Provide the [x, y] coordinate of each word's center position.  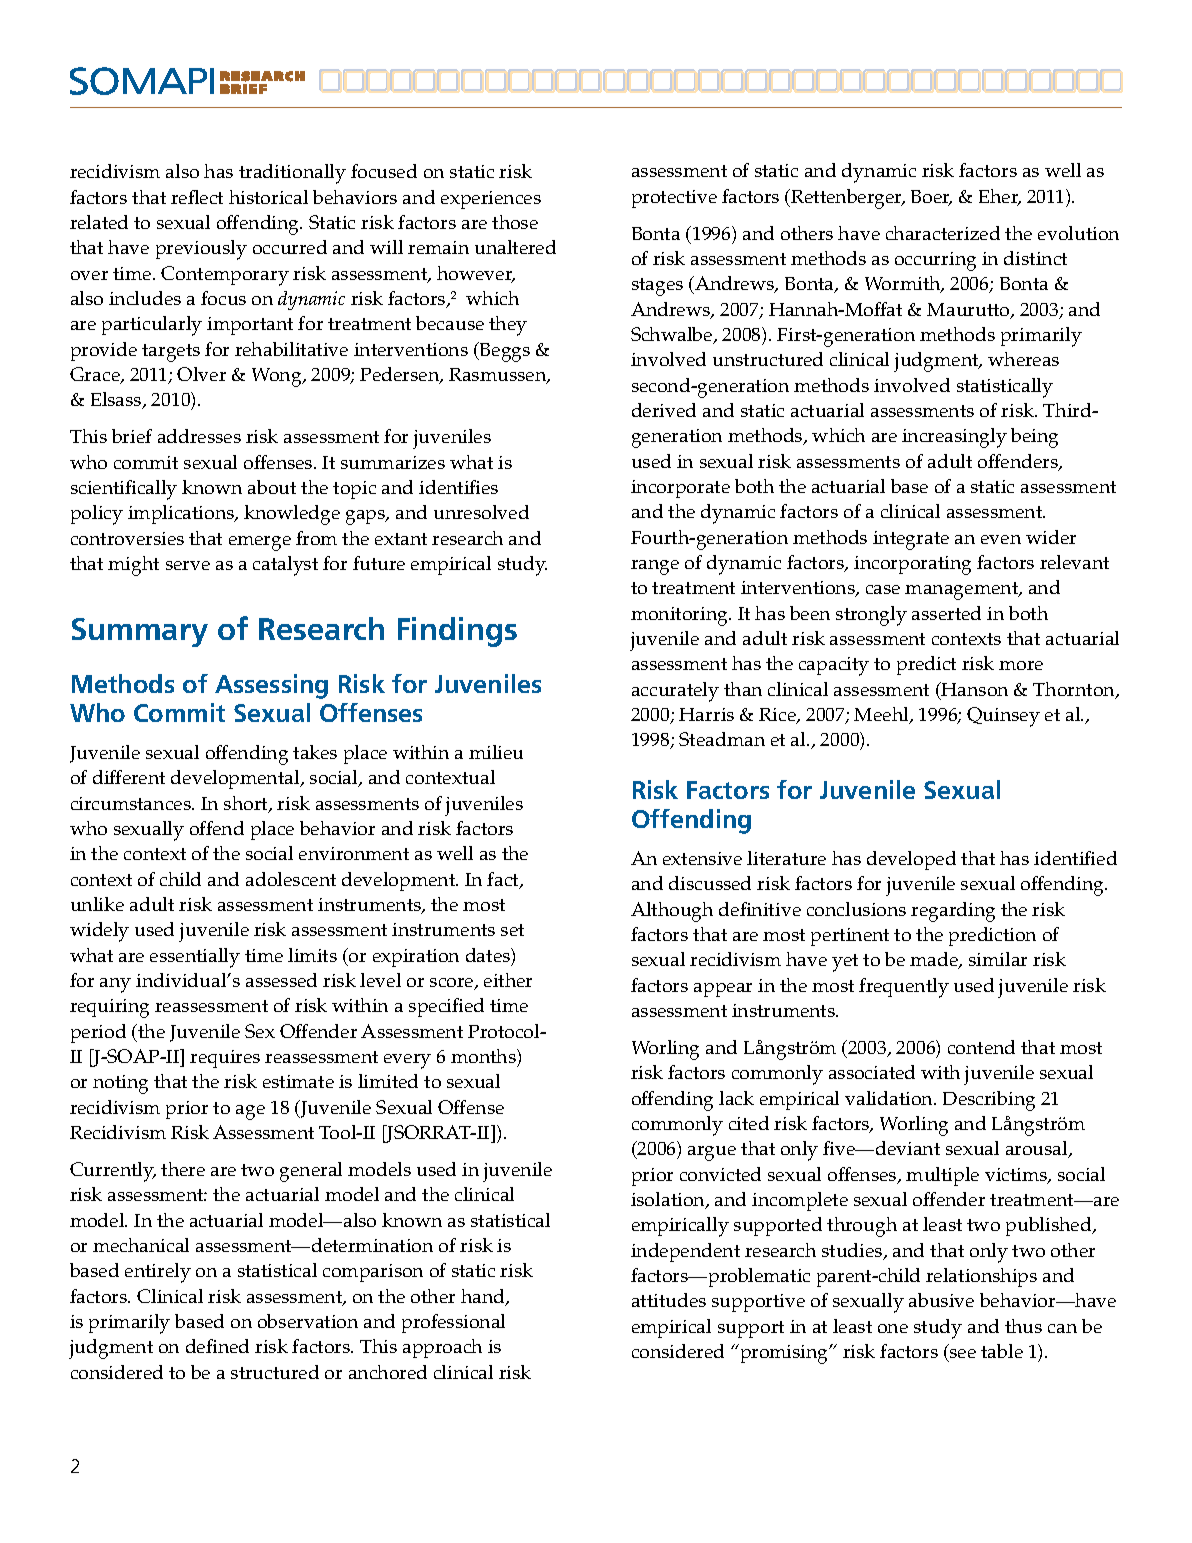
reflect [197, 197]
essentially [195, 958]
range [655, 567]
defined [217, 1346]
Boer [931, 198]
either [508, 980]
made [935, 960]
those [515, 222]
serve [188, 565]
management [963, 591]
